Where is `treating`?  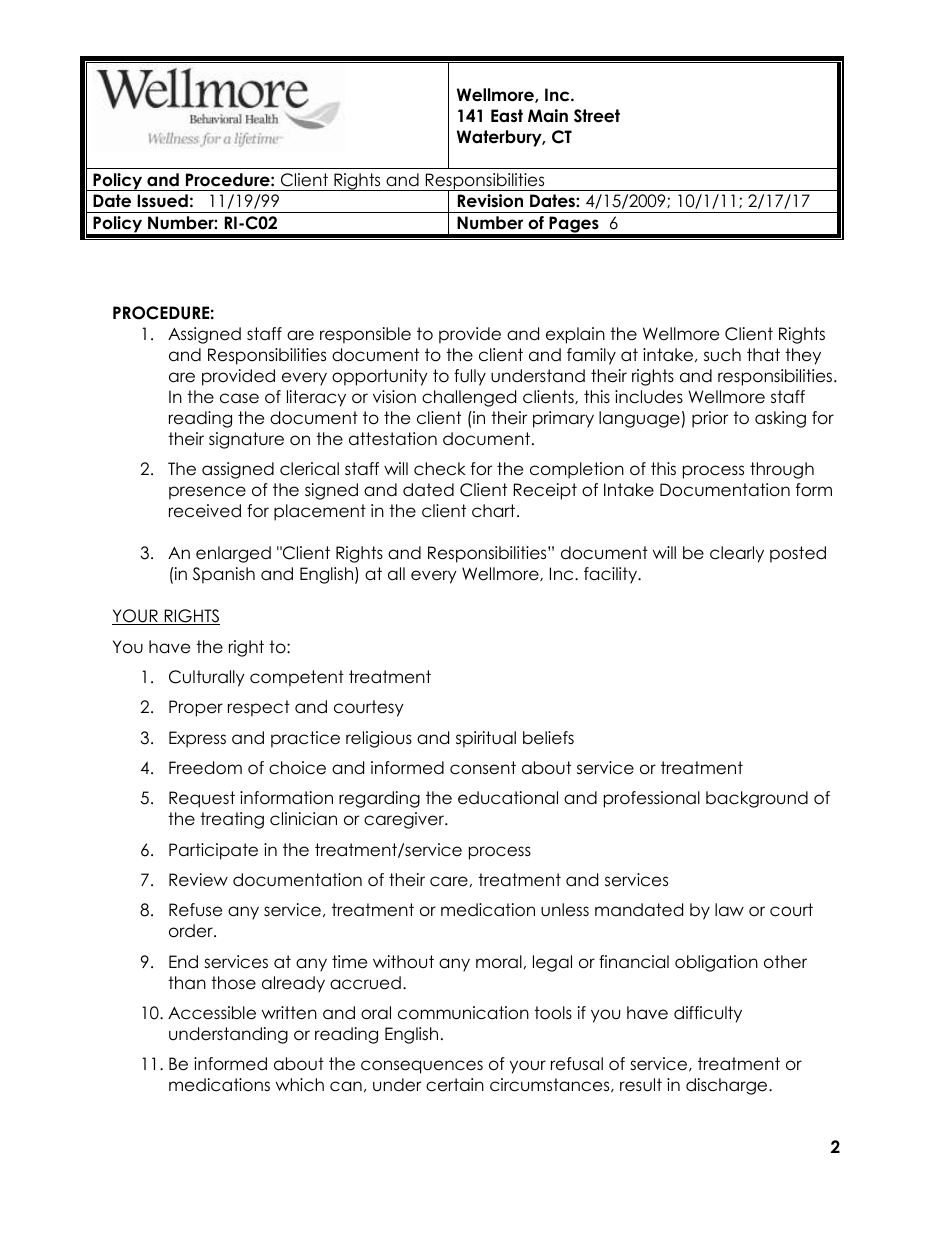
treating is located at coordinates (232, 820).
